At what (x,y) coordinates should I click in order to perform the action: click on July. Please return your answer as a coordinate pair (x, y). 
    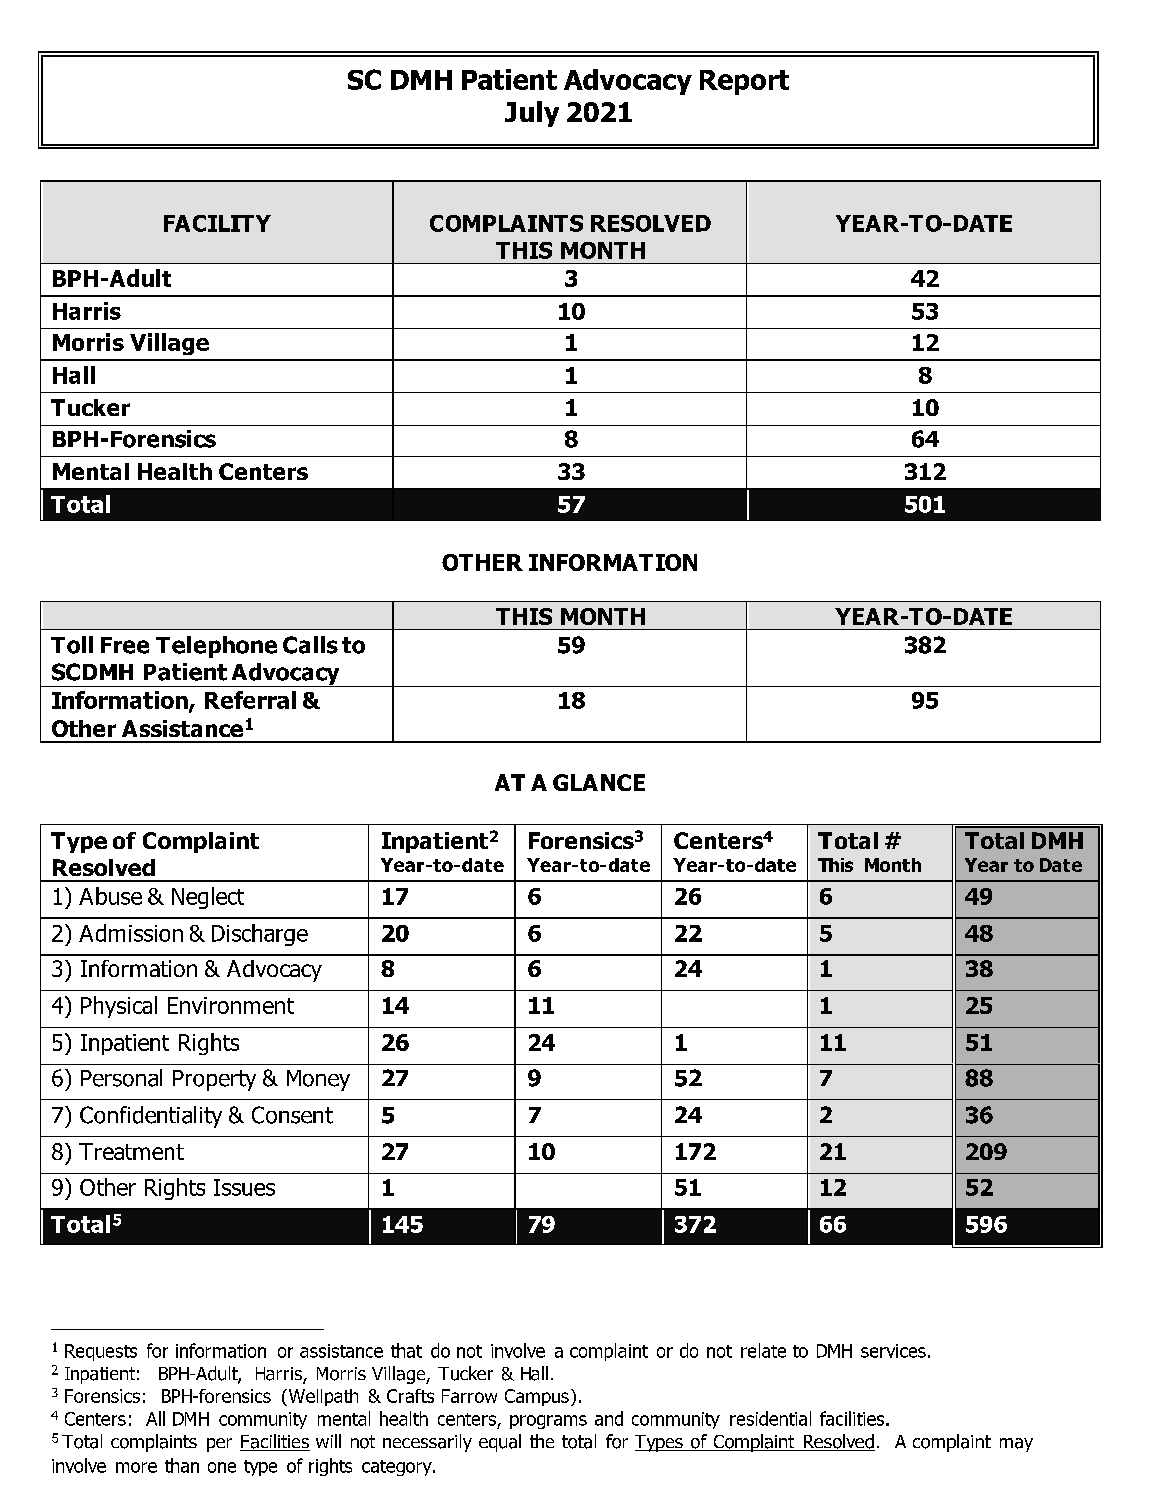
    Looking at the image, I should click on (532, 114).
